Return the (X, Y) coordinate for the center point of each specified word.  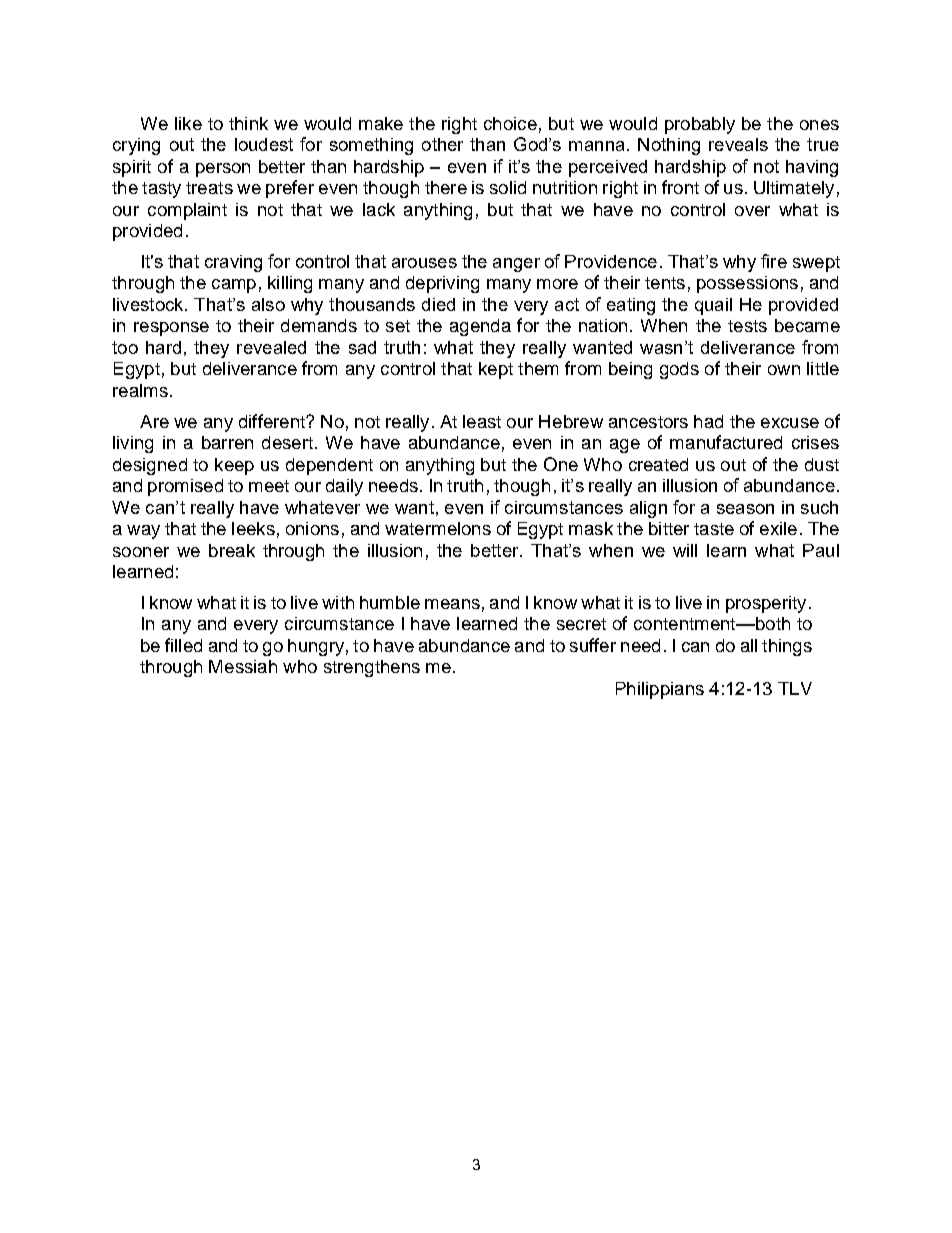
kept (496, 370)
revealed (271, 347)
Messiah (243, 666)
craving (233, 263)
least (482, 421)
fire (774, 261)
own (784, 370)
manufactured (726, 442)
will (685, 550)
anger (516, 265)
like (188, 123)
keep (234, 466)
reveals (738, 144)
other (442, 144)
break (232, 550)
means (452, 604)
